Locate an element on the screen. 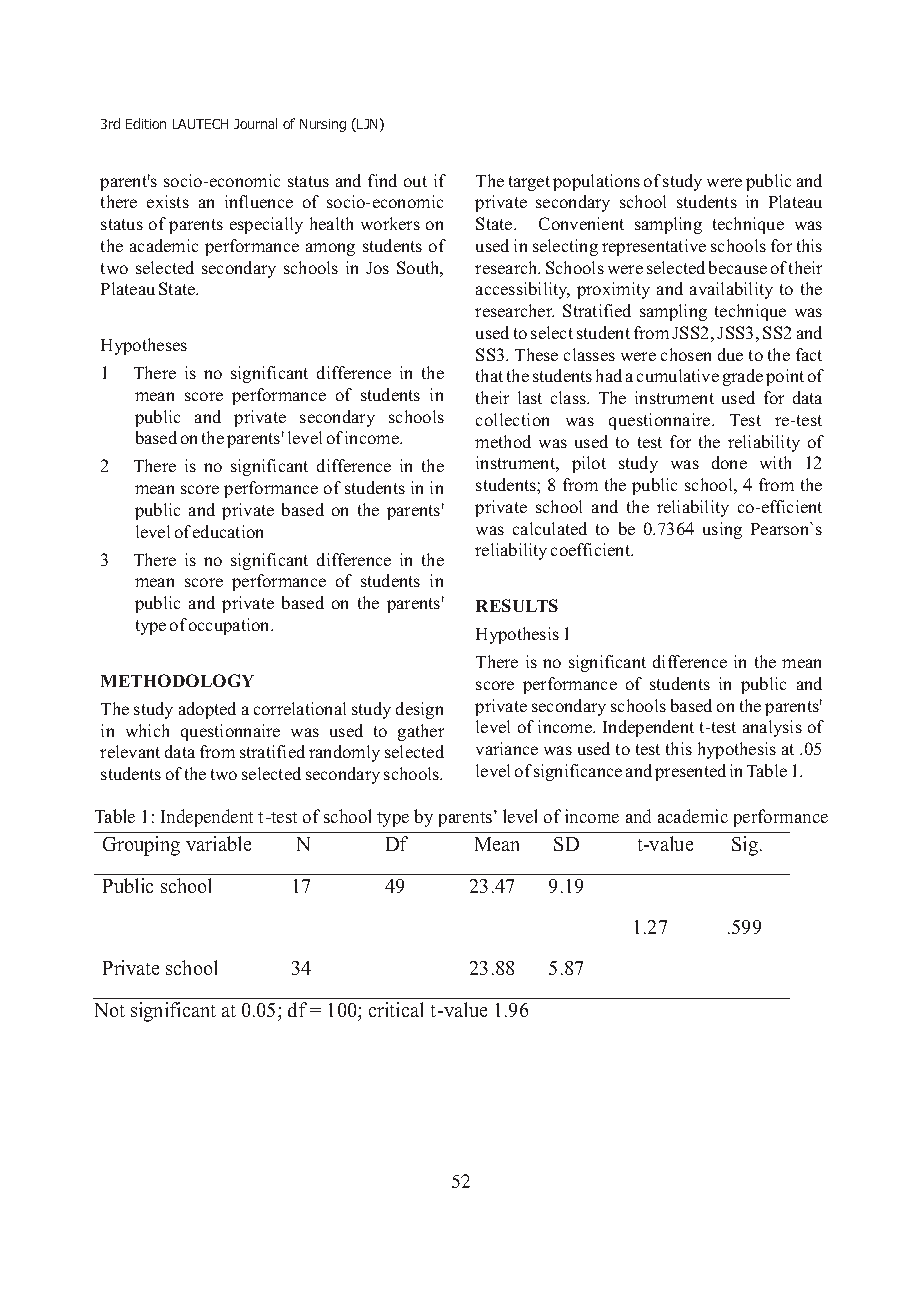  populations is located at coordinates (596, 182).
